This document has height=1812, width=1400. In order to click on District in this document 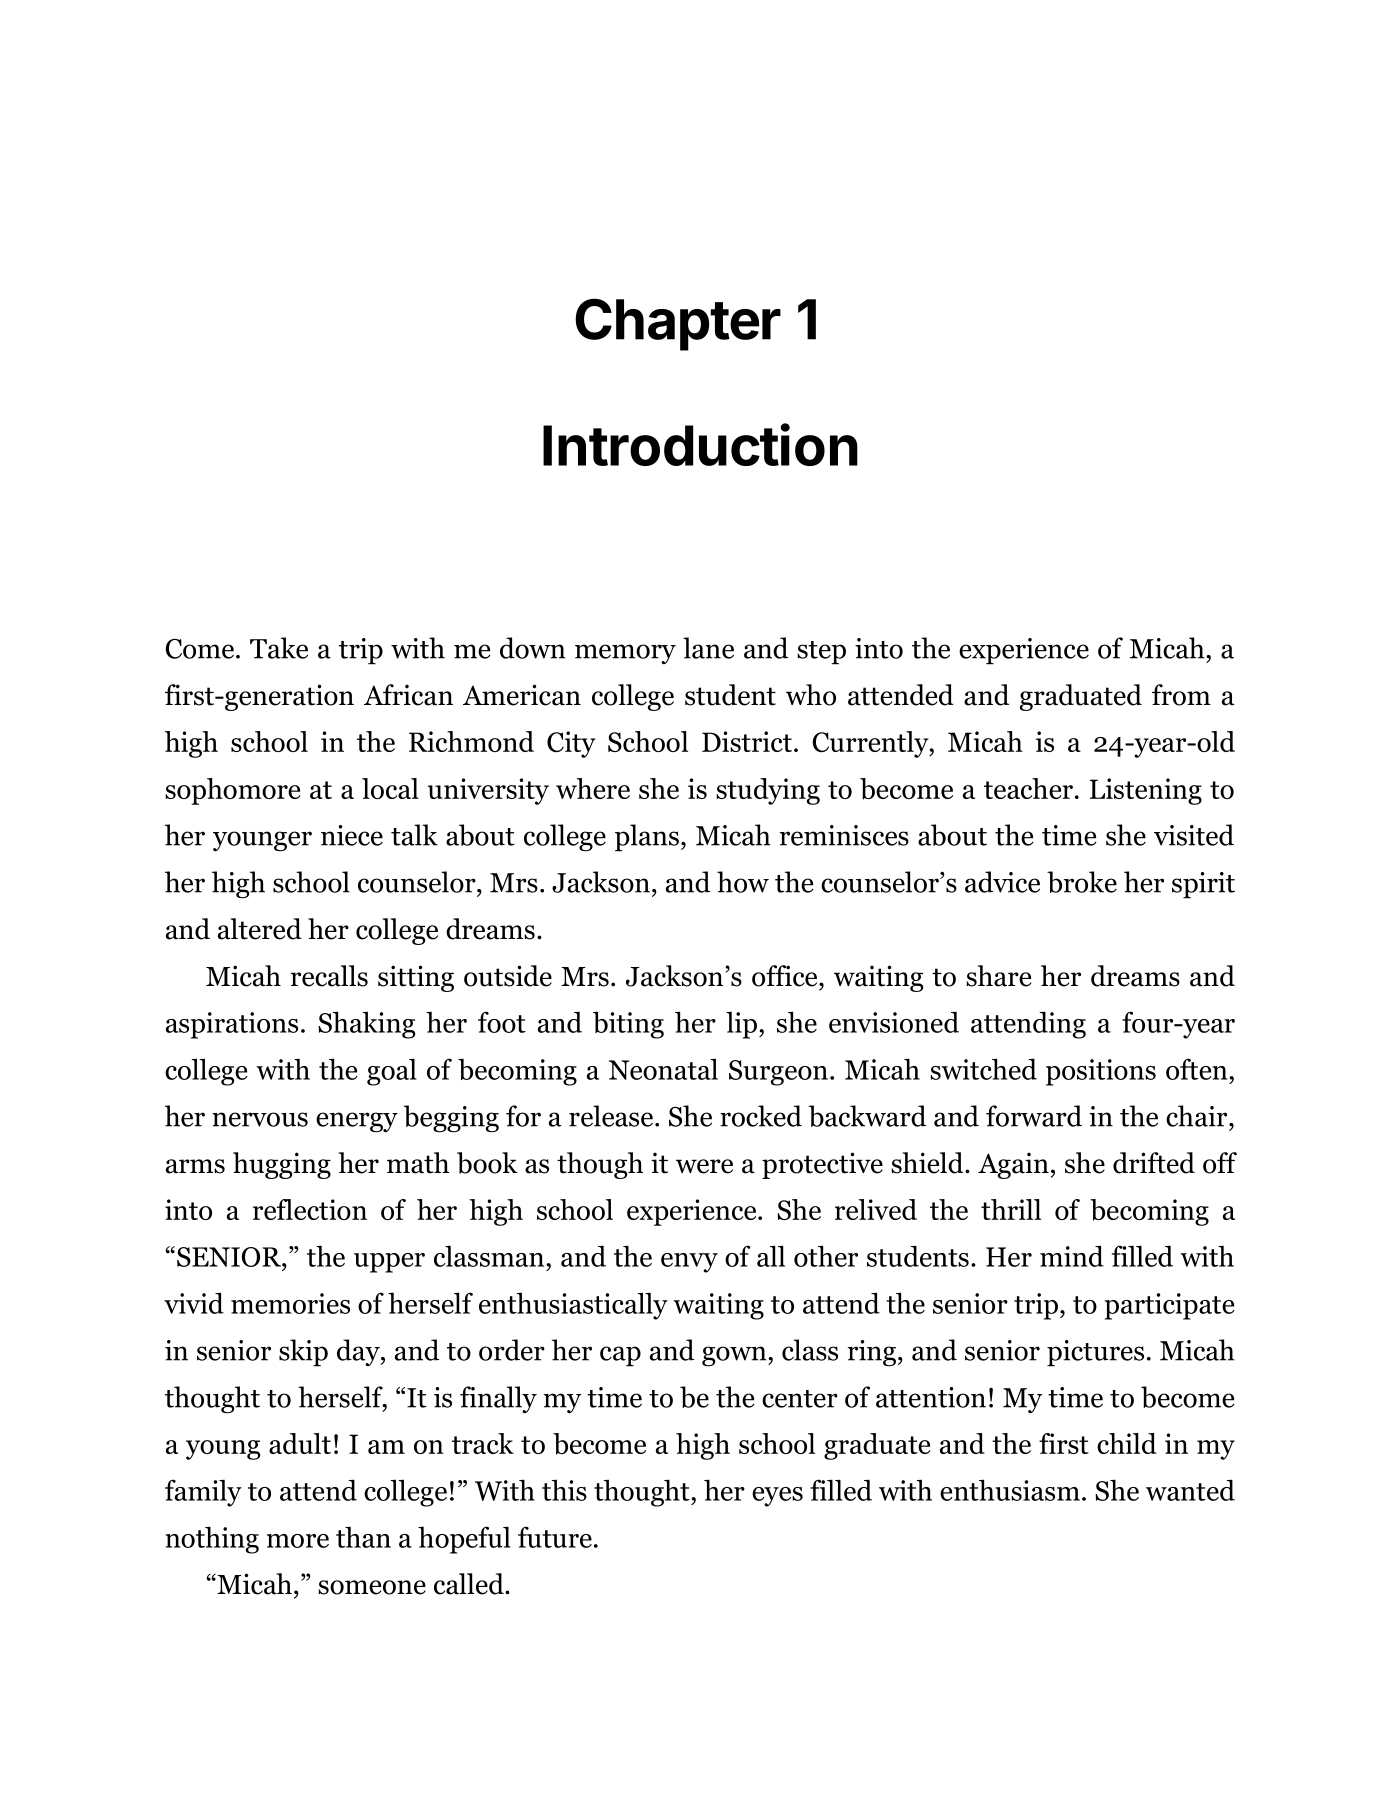, I will do `click(747, 741)`.
